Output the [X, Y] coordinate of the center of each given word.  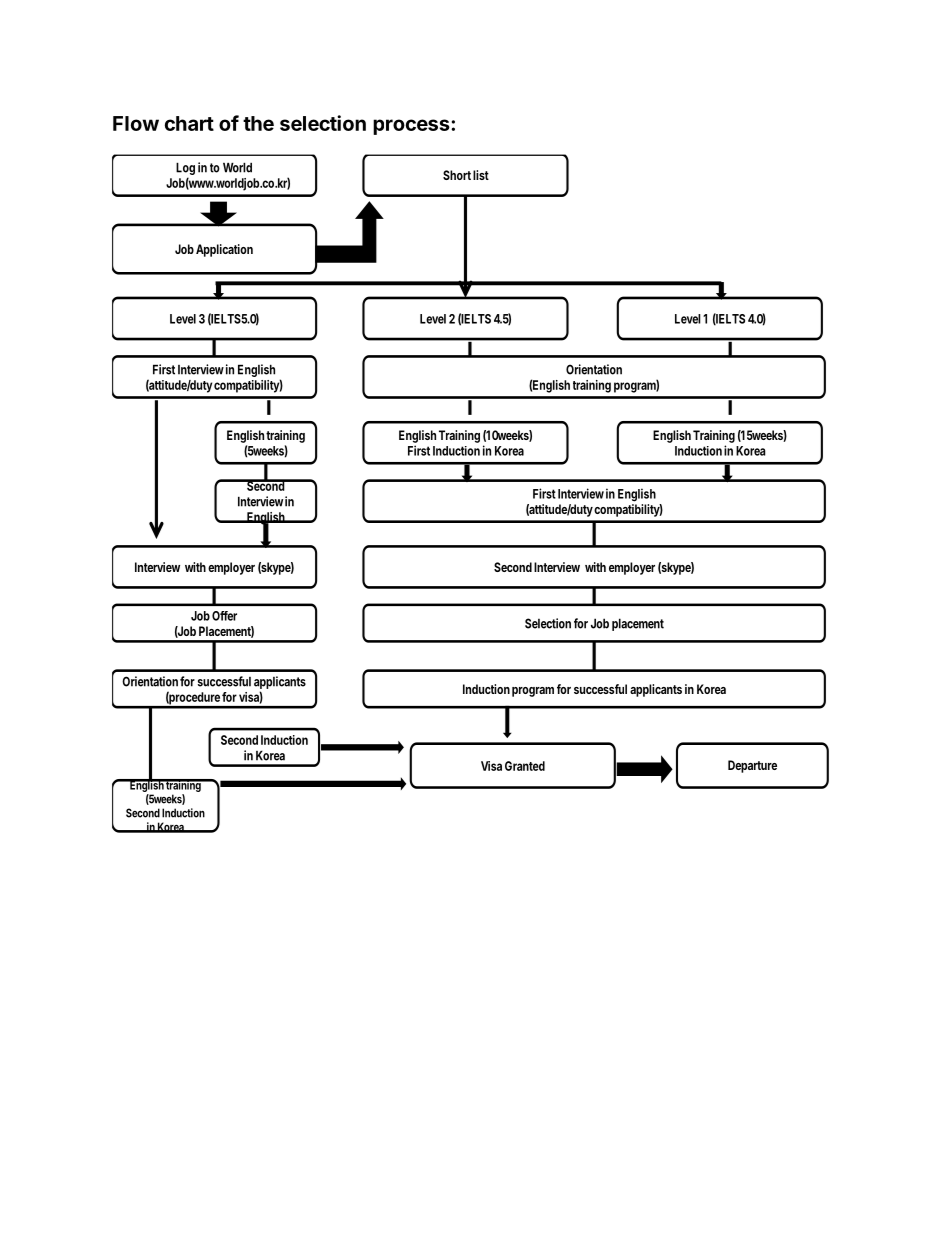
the [258, 123]
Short [457, 175]
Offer [224, 616]
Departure [752, 766]
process [412, 127]
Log [185, 170]
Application [224, 250]
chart [189, 123]
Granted [525, 766]
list [481, 175]
